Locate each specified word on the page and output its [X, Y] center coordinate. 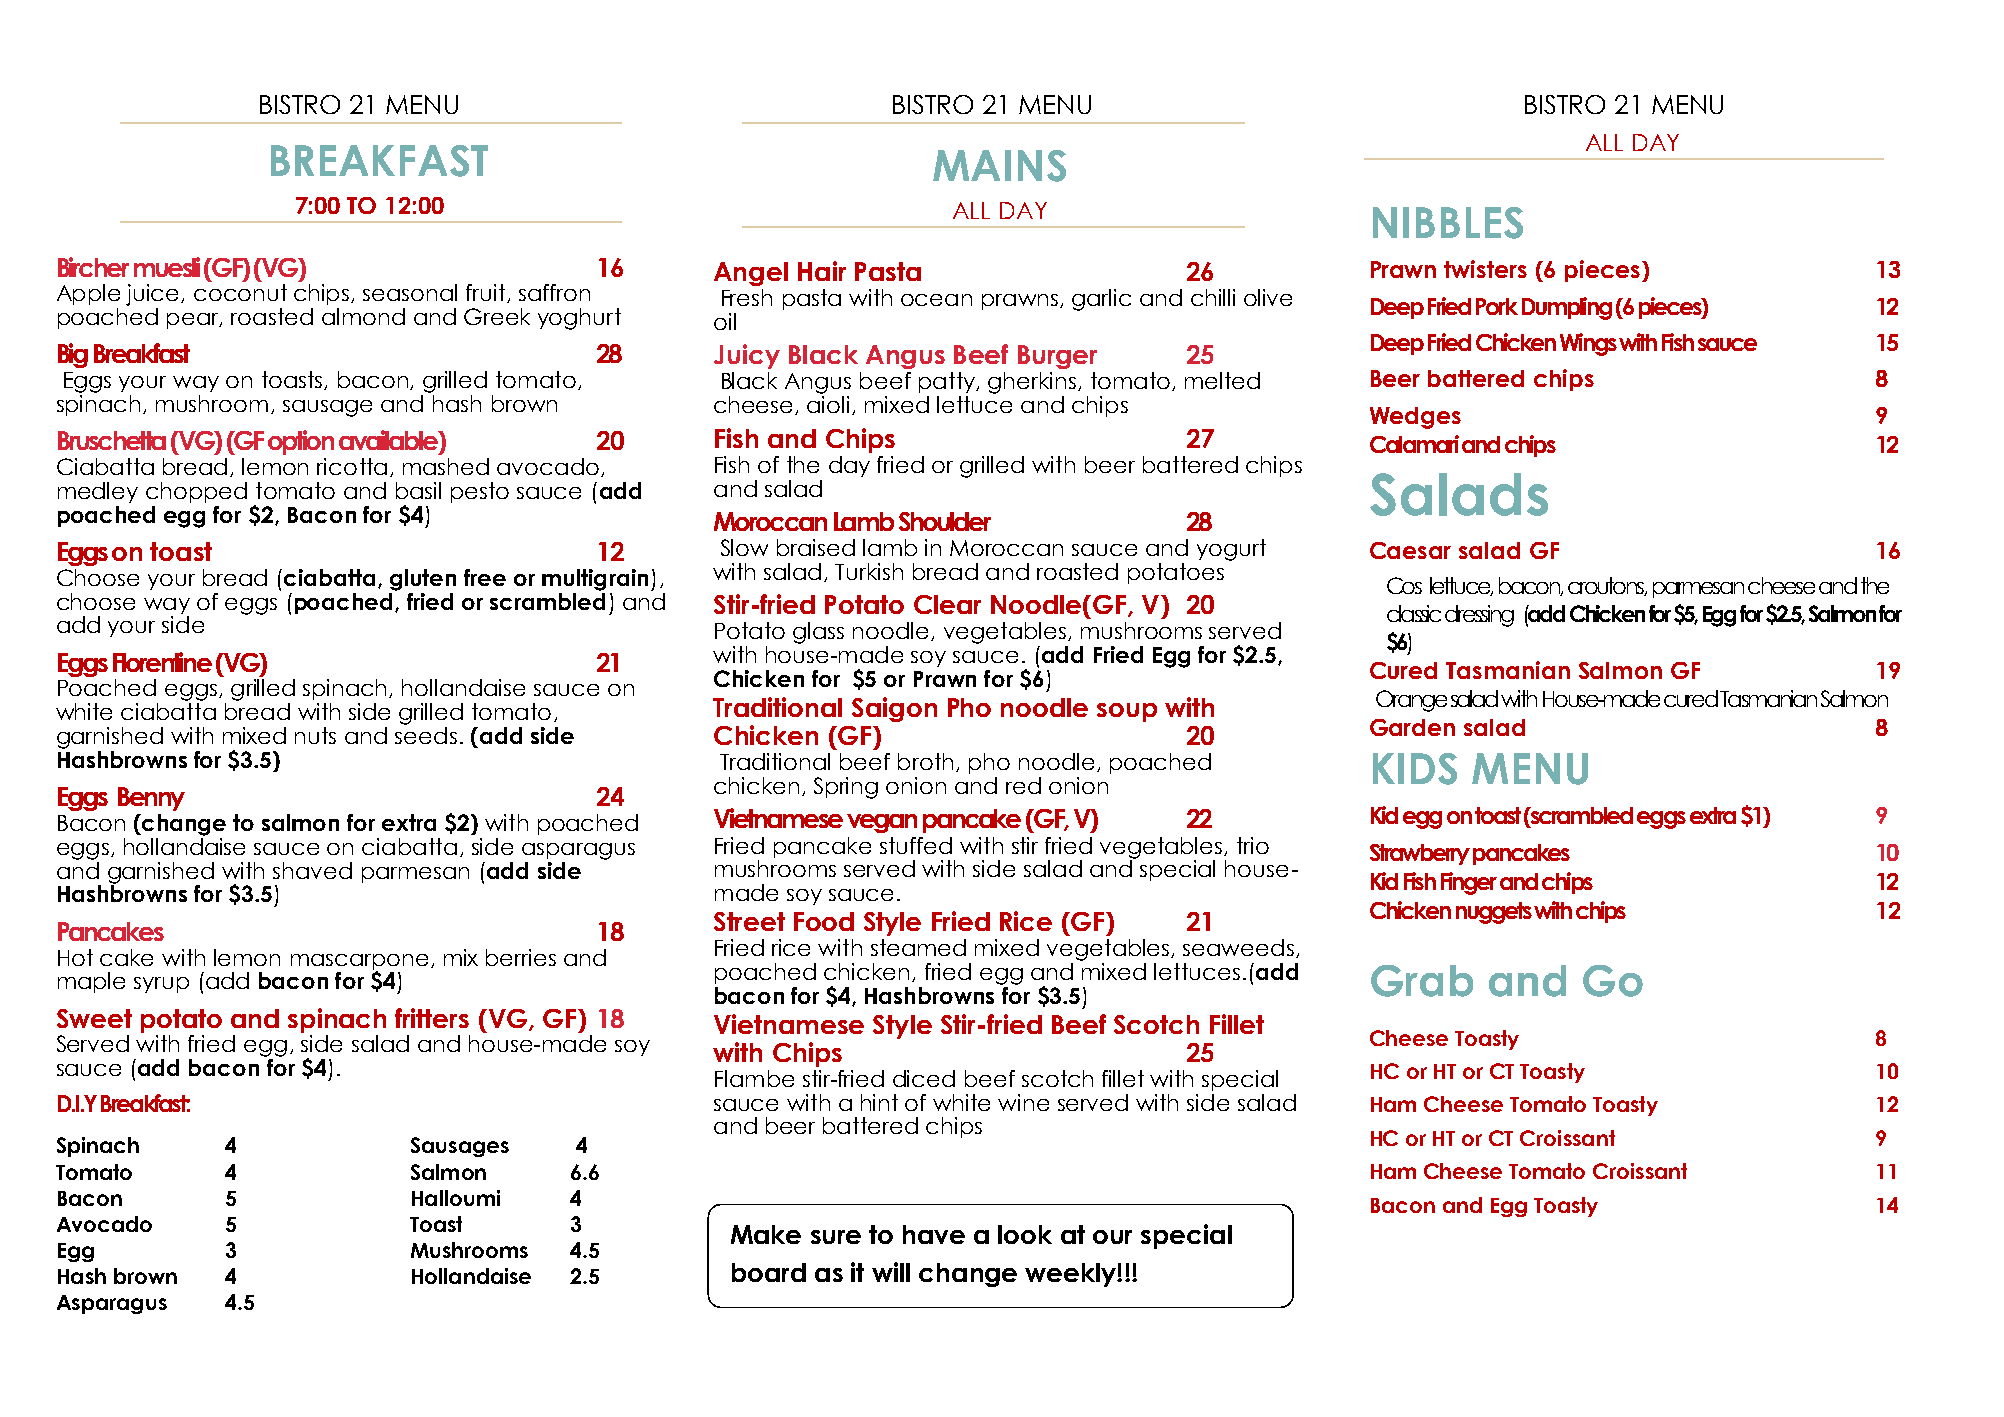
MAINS [999, 166]
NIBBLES [1448, 223]
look [1025, 1234]
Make [766, 1234]
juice [154, 296]
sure [836, 1237]
